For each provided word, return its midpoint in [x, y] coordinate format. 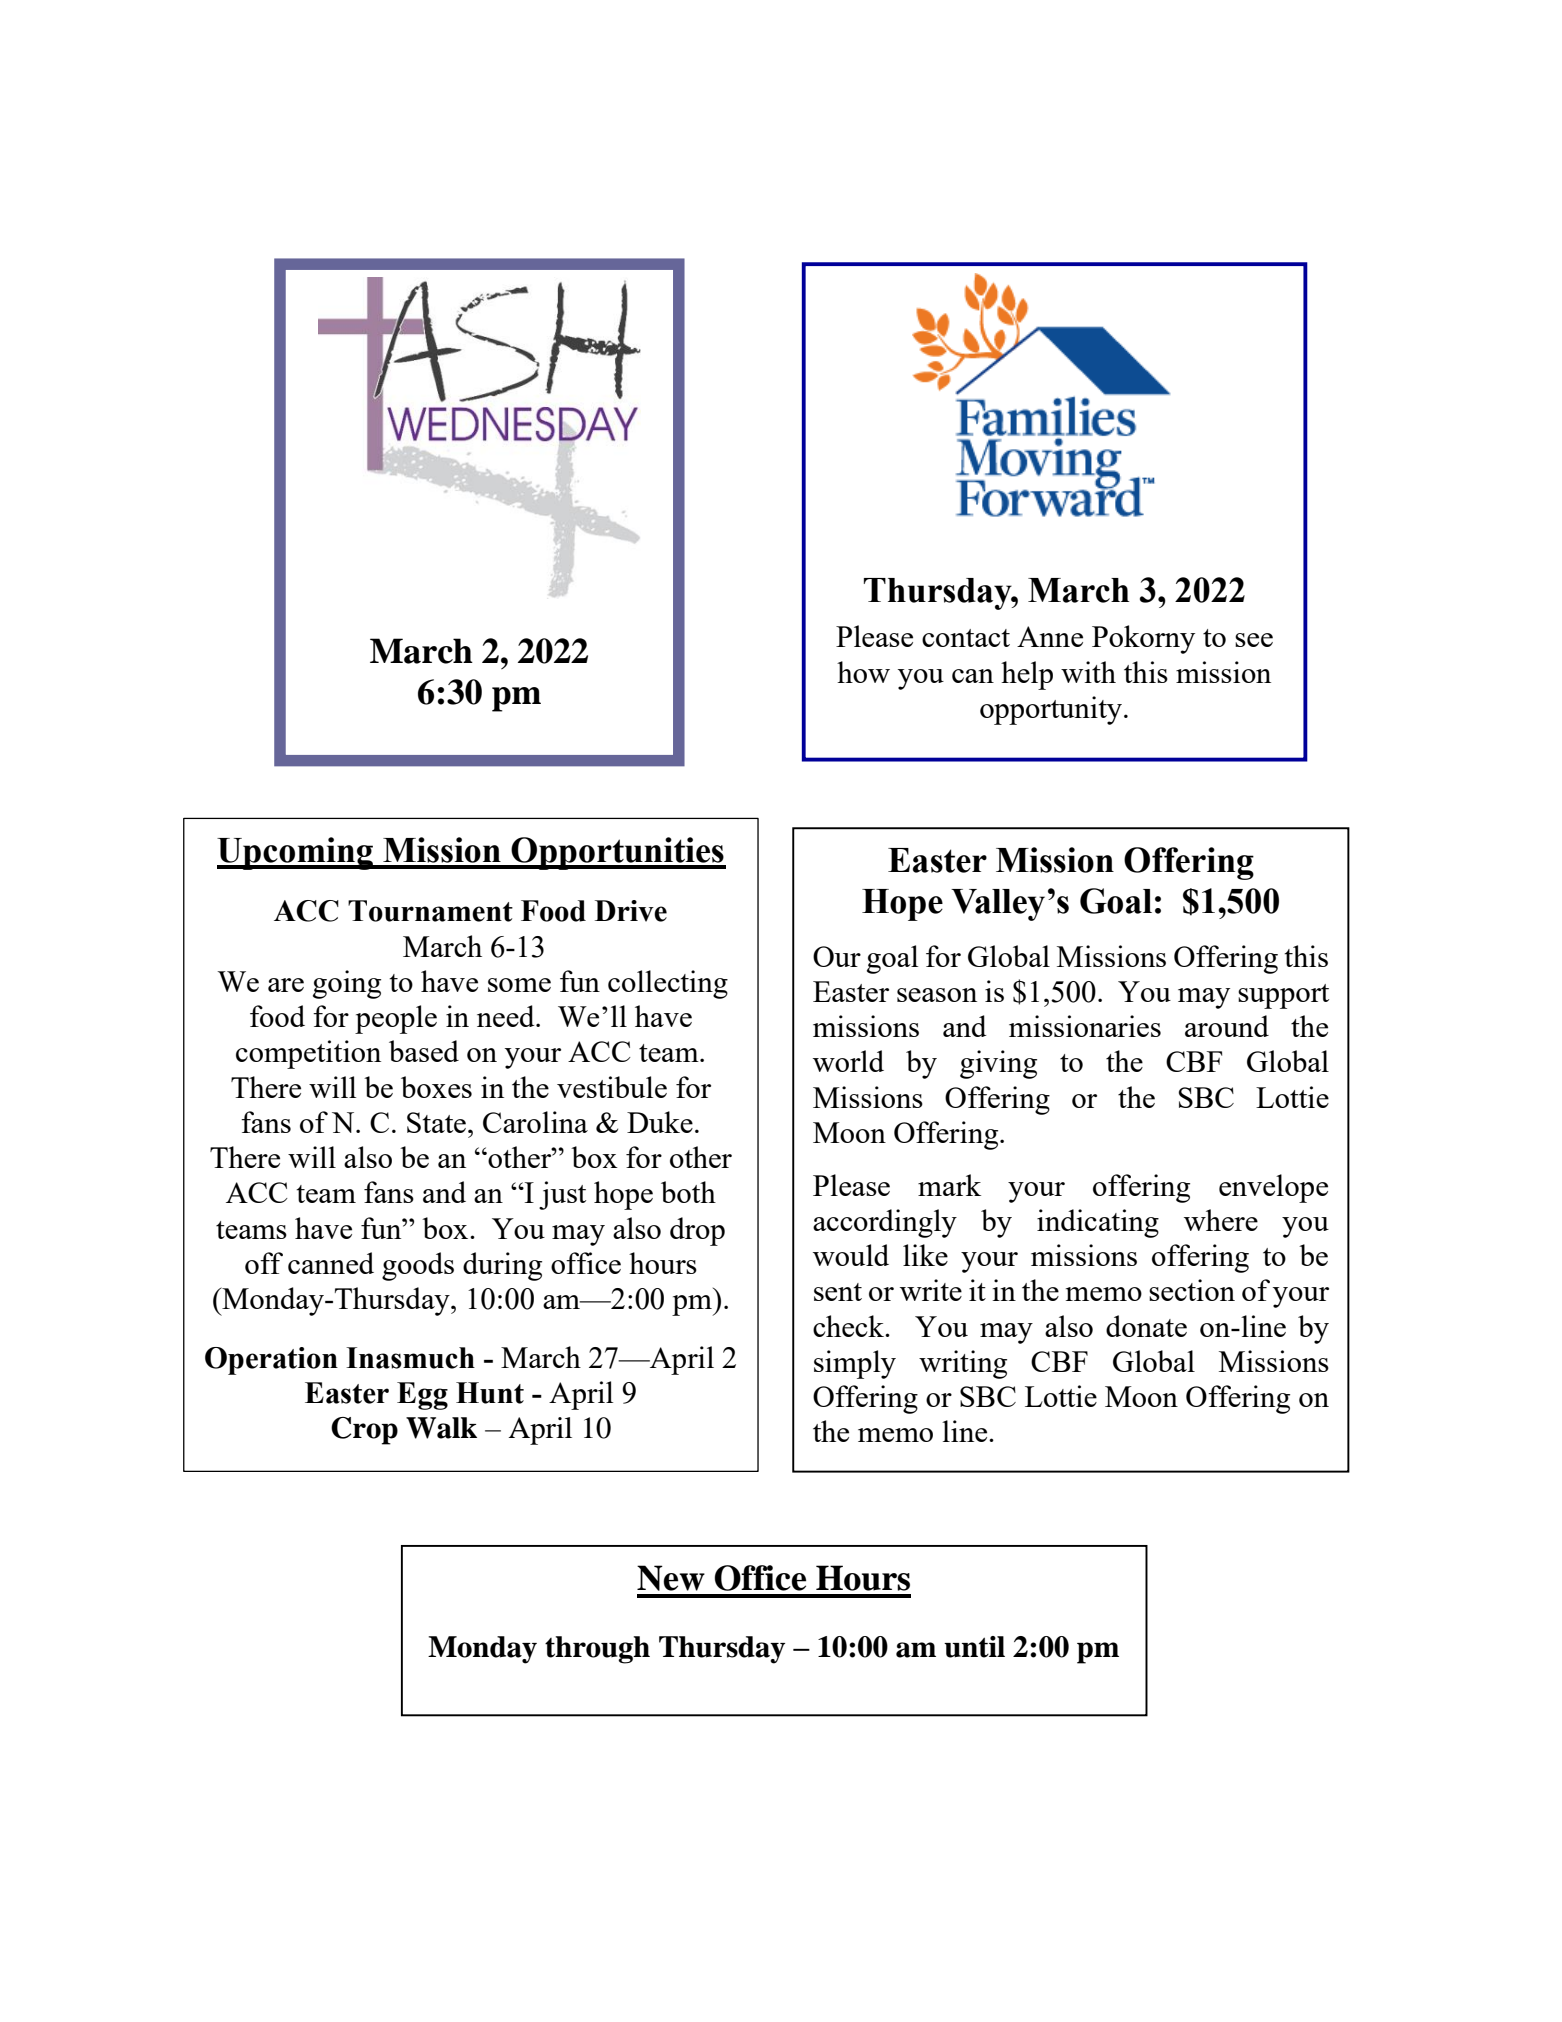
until [974, 1647]
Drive [631, 911]
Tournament [430, 911]
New [671, 1578]
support [1283, 996]
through [597, 1650]
